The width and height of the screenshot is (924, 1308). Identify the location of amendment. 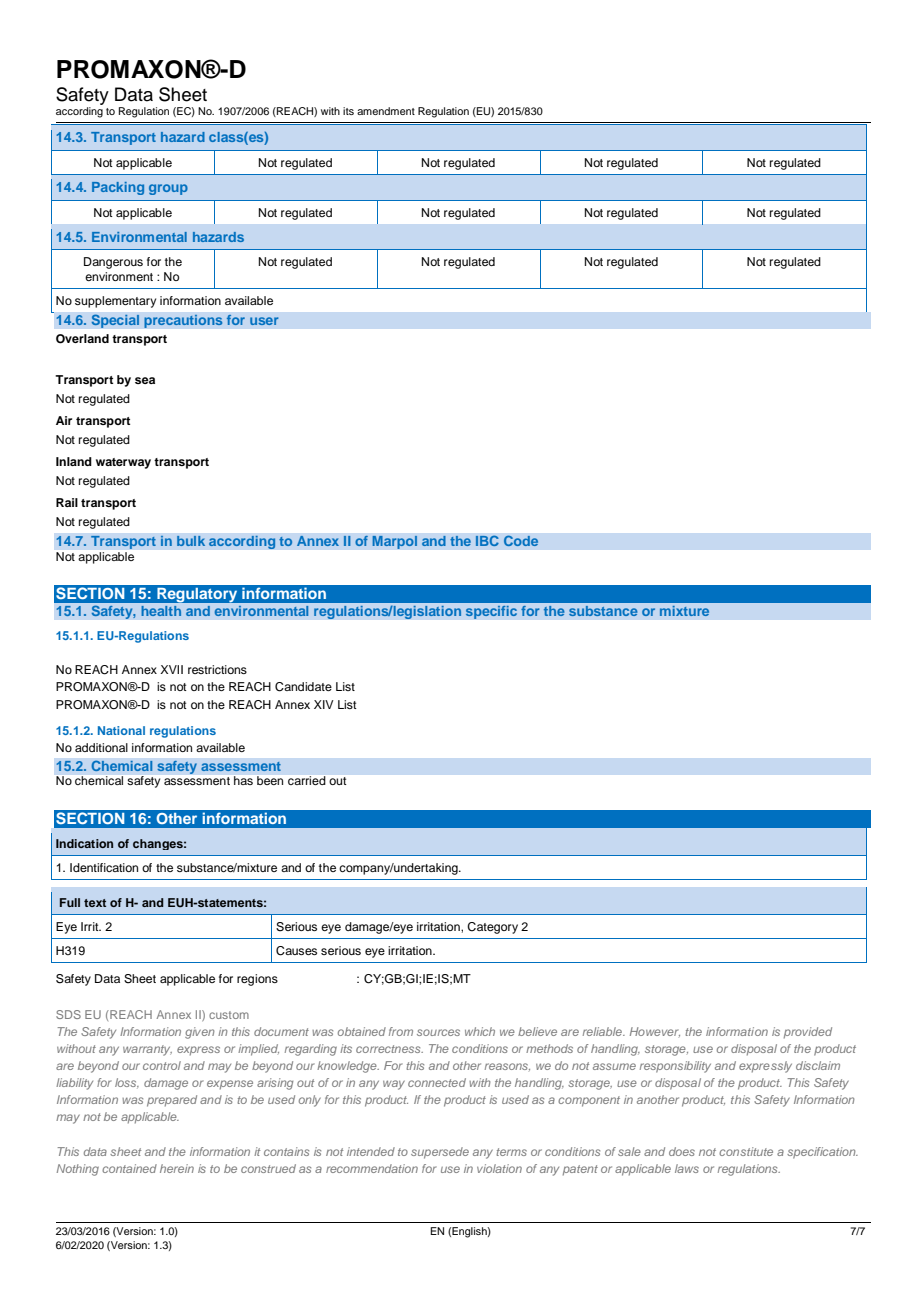
(386, 111).
